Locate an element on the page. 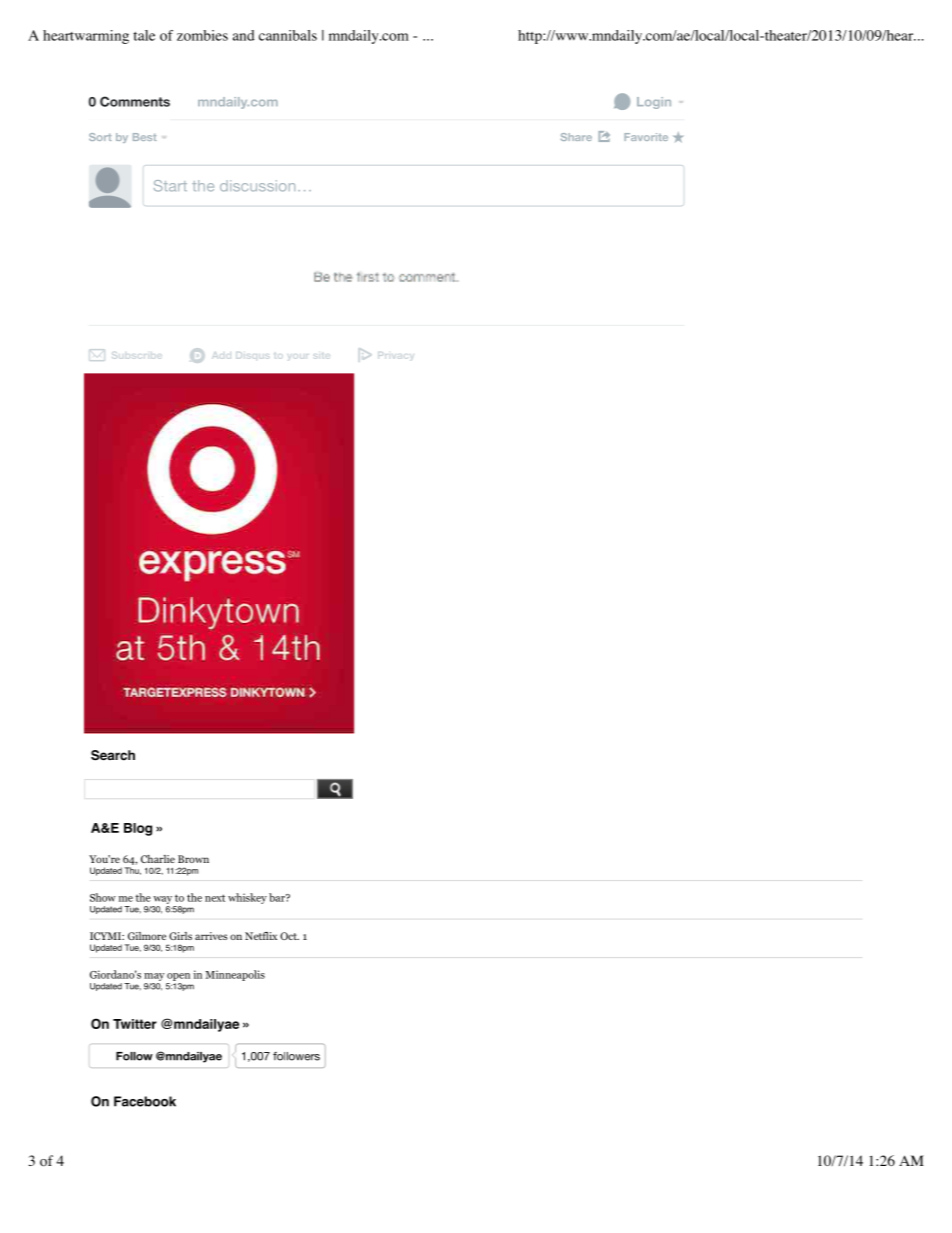 This document has height=1233, width=952. Brown is located at coordinates (193, 859).
